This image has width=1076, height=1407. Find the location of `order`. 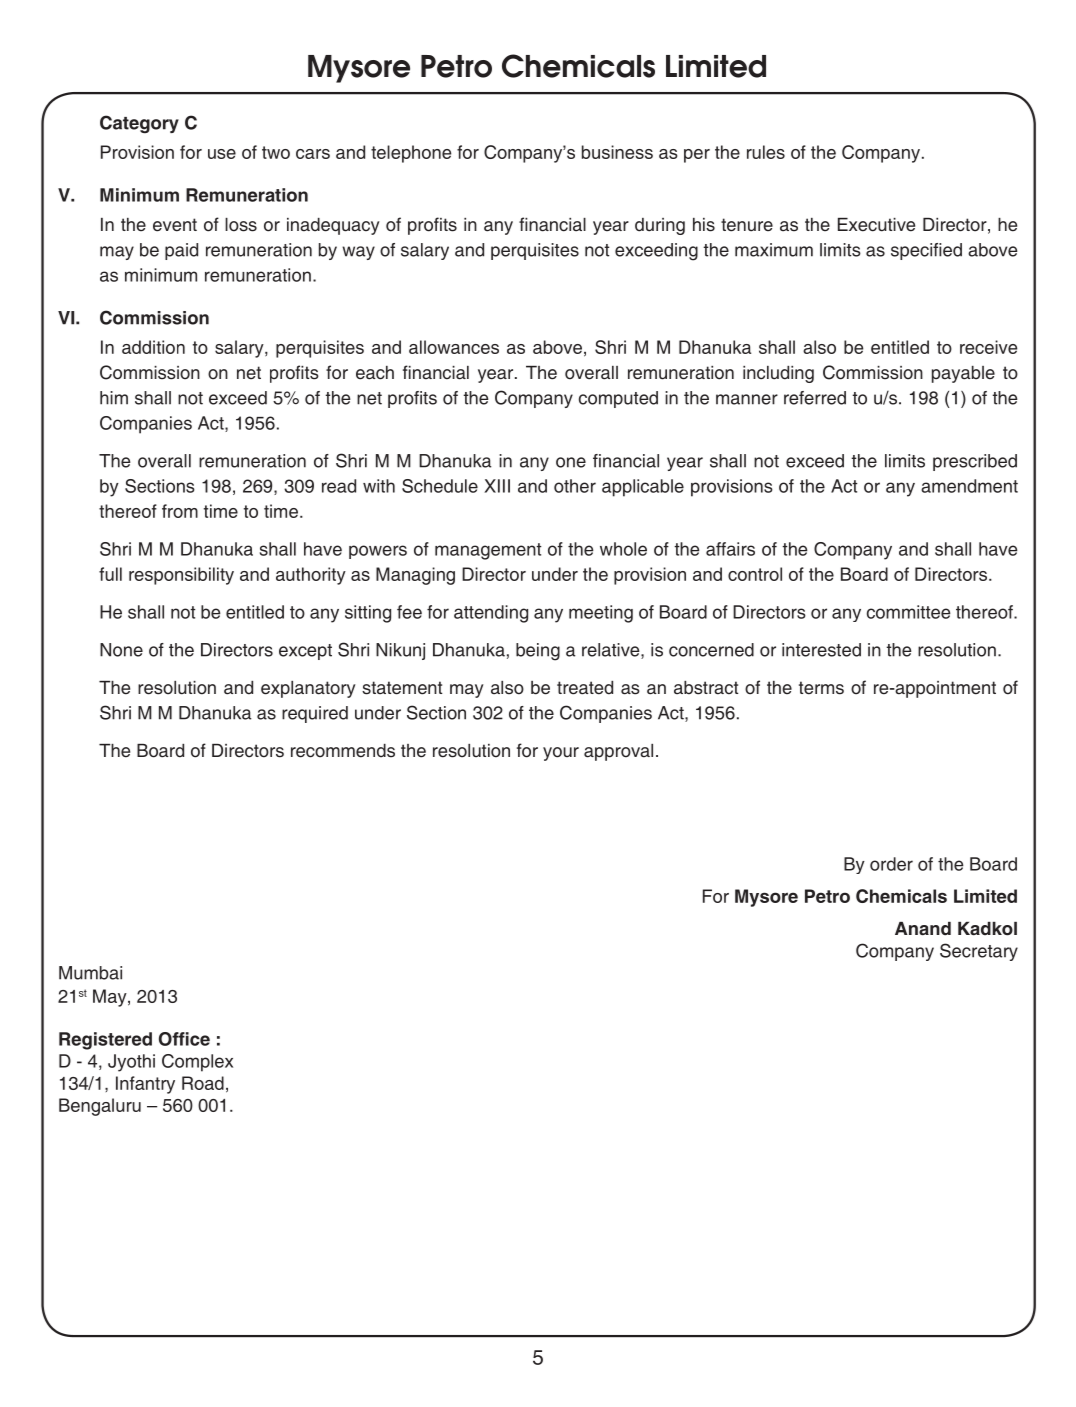

order is located at coordinates (891, 864).
